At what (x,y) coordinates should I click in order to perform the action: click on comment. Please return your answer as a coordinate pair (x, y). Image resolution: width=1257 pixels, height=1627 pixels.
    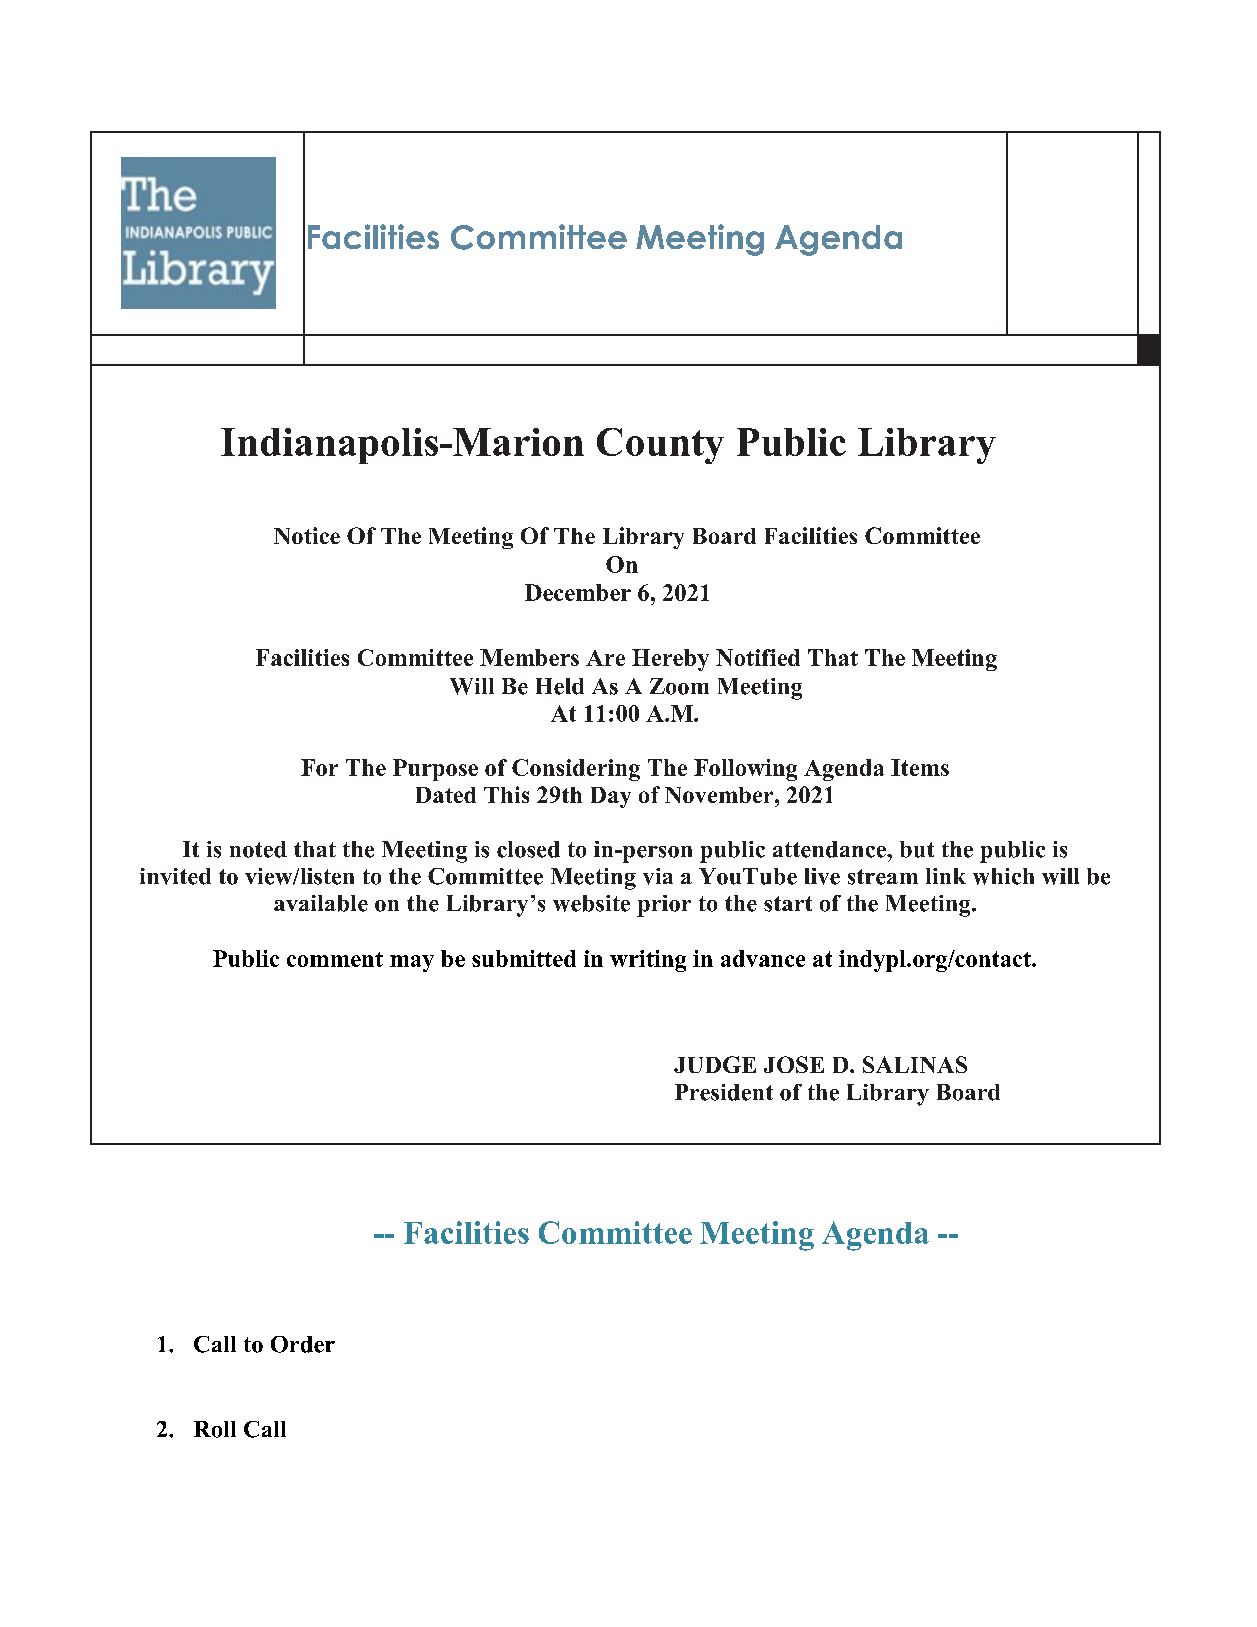
    Looking at the image, I should click on (335, 959).
